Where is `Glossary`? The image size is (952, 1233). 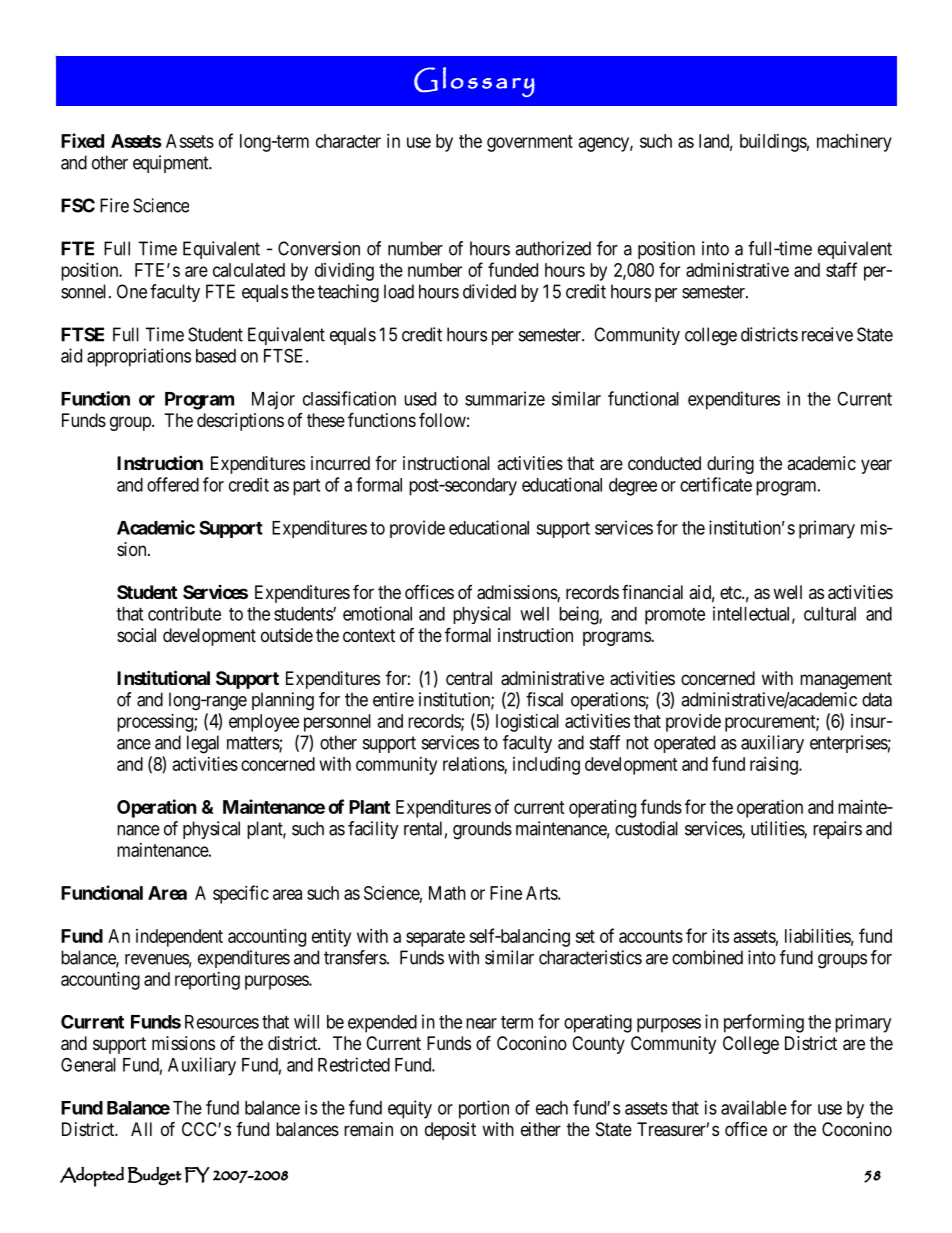 Glossary is located at coordinates (474, 82).
